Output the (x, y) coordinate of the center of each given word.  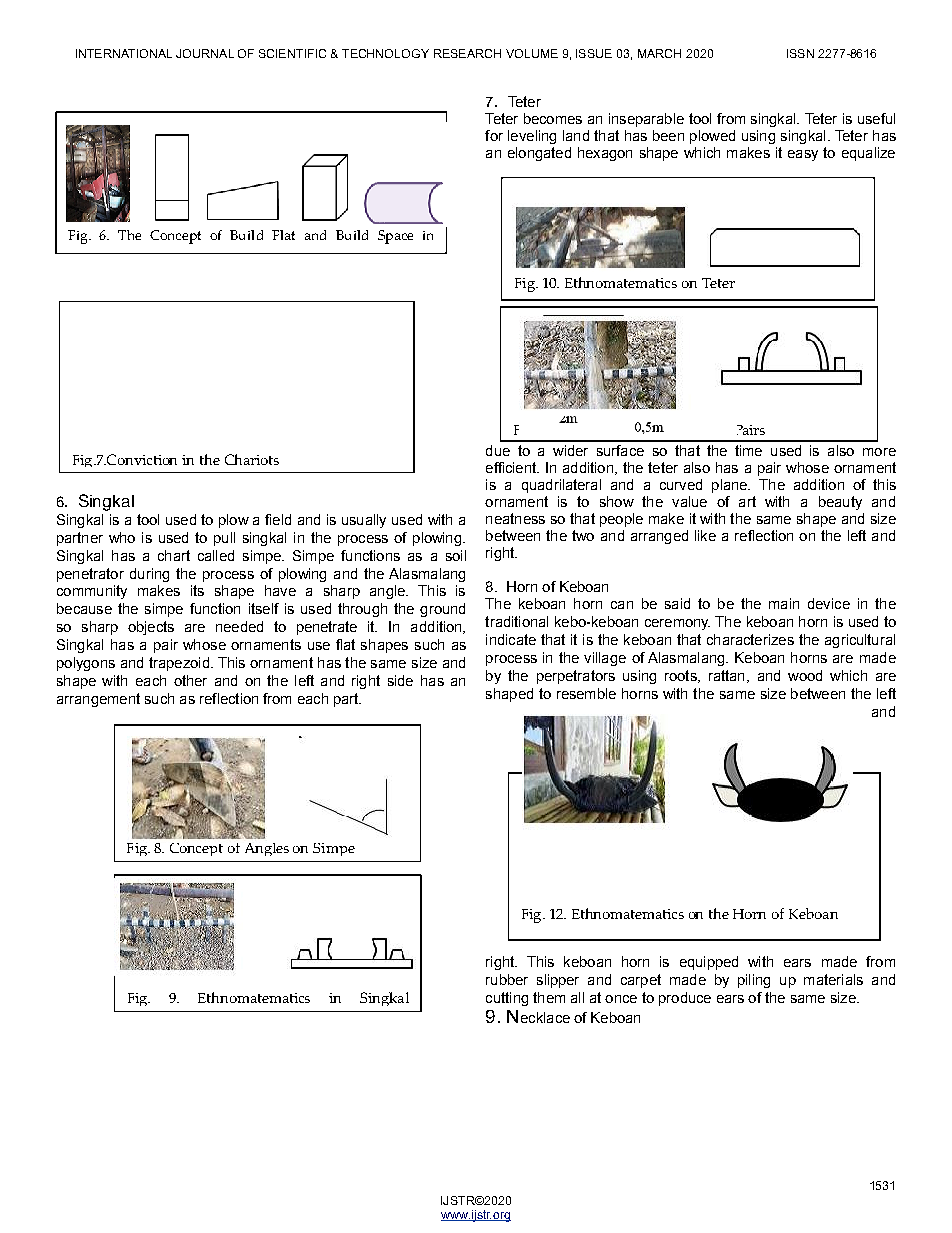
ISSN (800, 53)
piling (754, 981)
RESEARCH (467, 53)
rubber (507, 979)
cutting (507, 999)
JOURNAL (205, 53)
